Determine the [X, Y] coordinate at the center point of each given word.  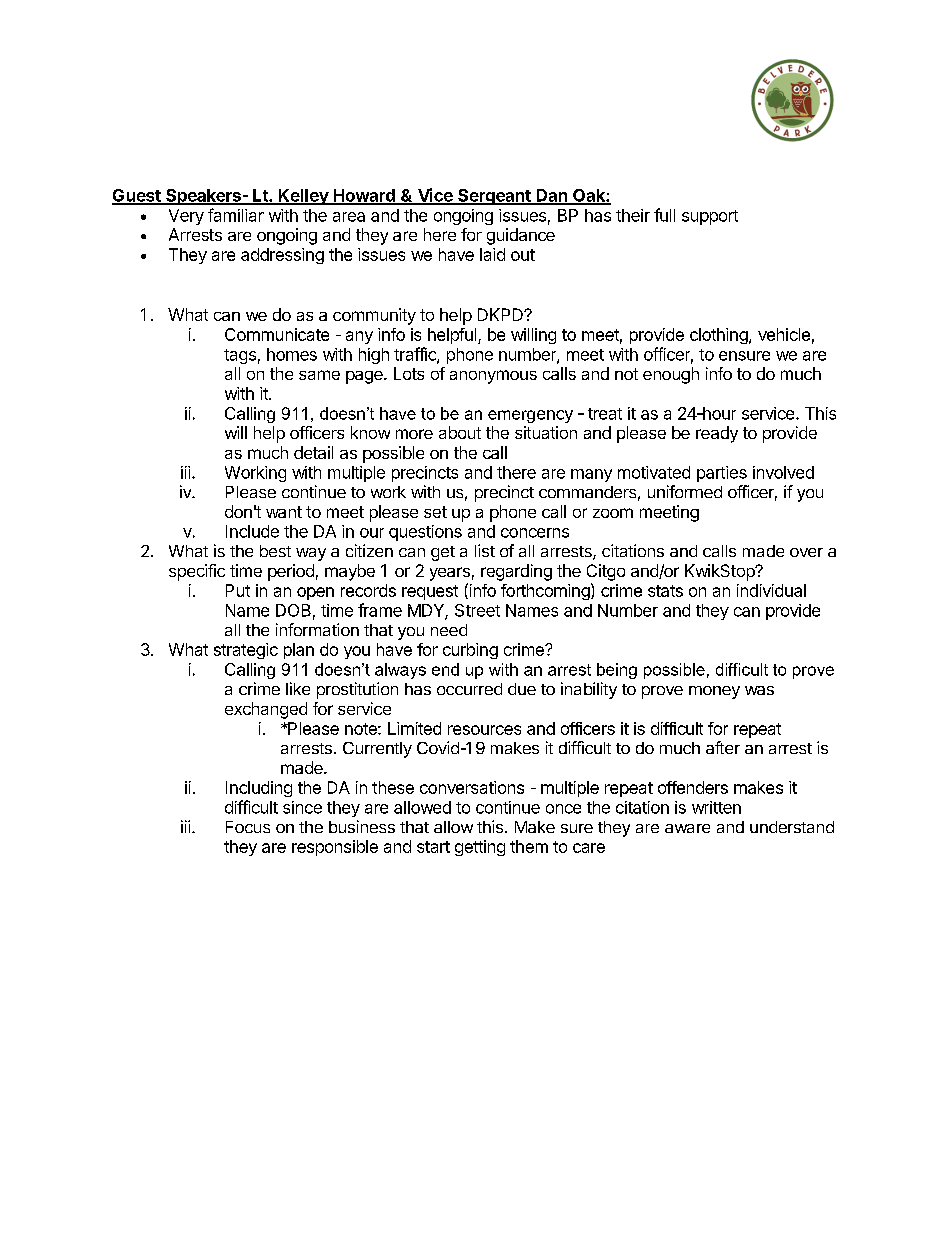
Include [252, 531]
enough [671, 375]
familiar [236, 215]
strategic [246, 651]
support [710, 217]
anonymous [493, 377]
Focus [248, 827]
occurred [469, 689]
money [714, 692]
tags [240, 356]
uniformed [685, 491]
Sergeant [494, 197]
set [435, 512]
